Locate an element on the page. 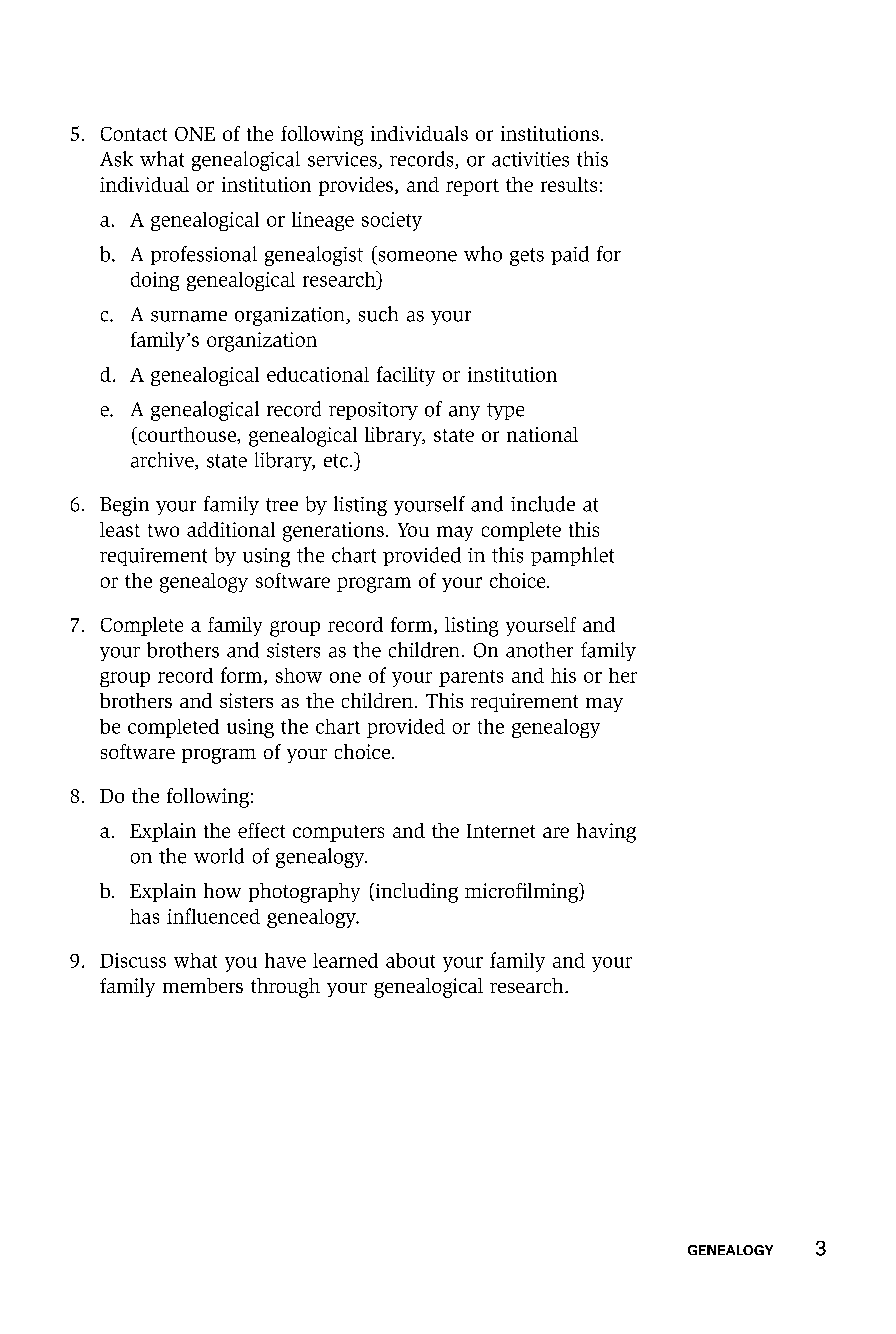 This document has height=1334, width=896. members is located at coordinates (203, 985).
